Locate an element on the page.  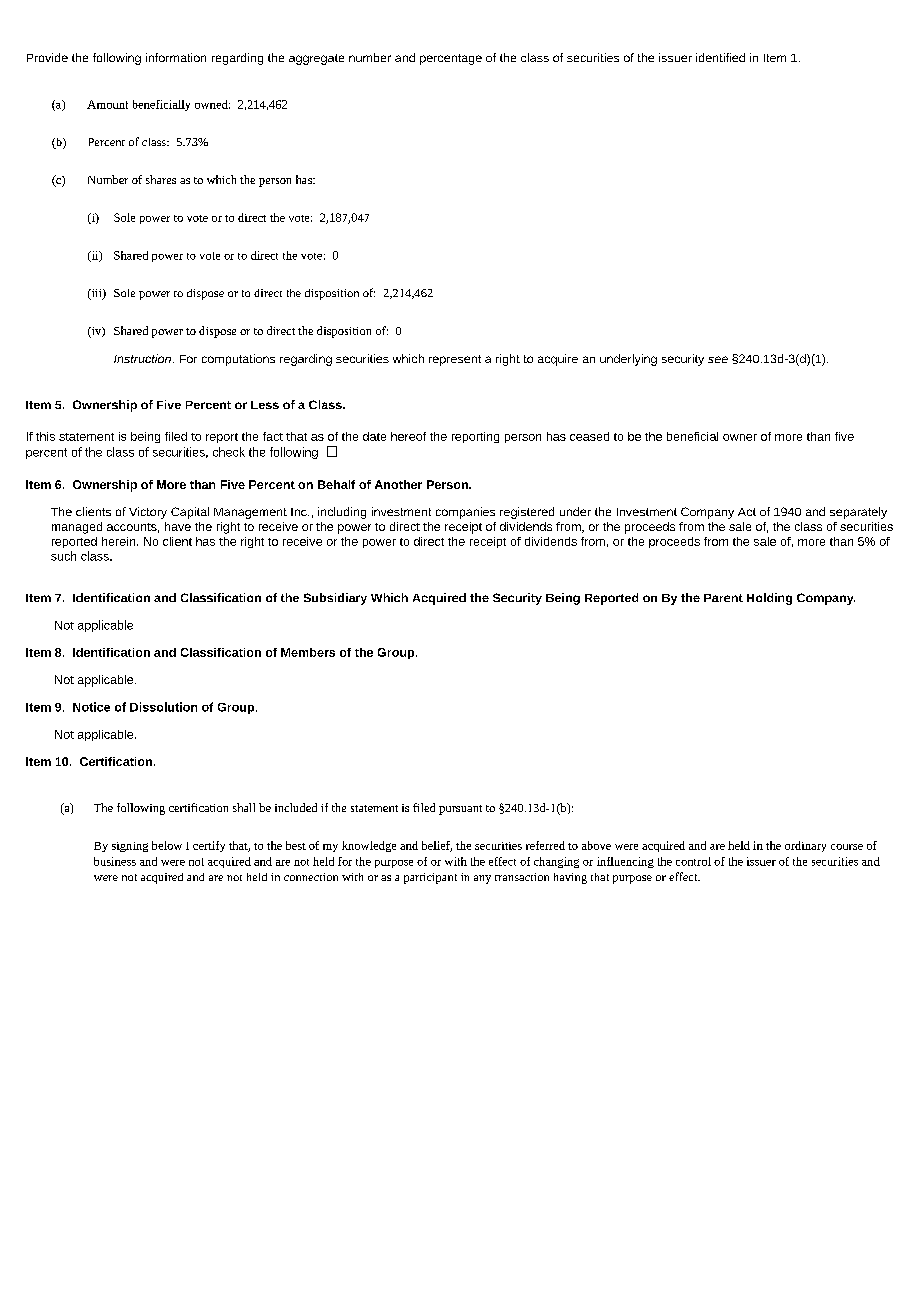
Victory is located at coordinates (148, 513).
